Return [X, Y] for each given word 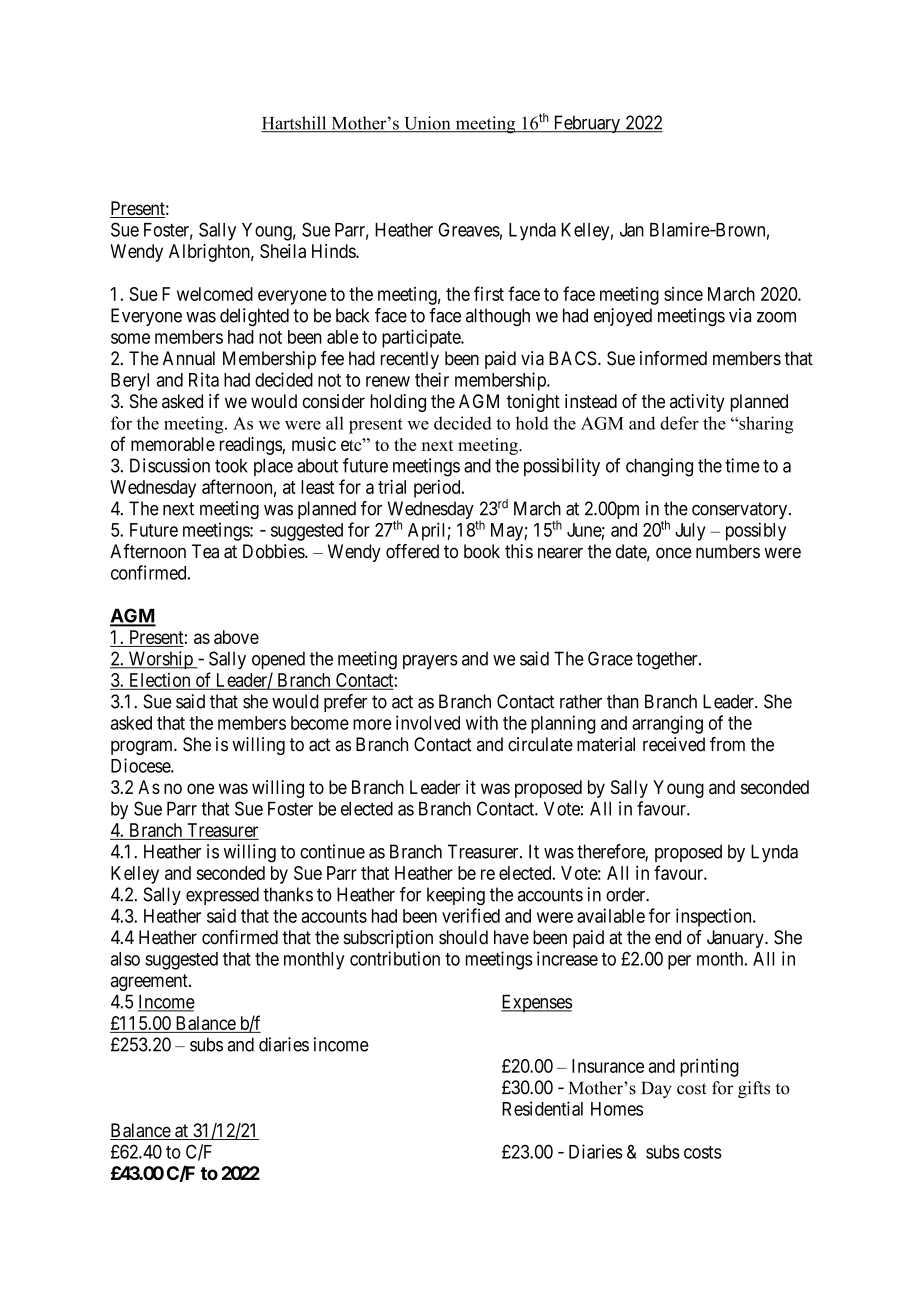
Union [427, 124]
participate [422, 338]
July [690, 532]
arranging [667, 724]
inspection [715, 917]
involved [428, 722]
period [438, 489]
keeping [456, 896]
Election [159, 681]
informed [673, 358]
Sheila [283, 251]
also [125, 959]
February [586, 124]
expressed [222, 896]
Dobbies [274, 551]
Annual [189, 358]
